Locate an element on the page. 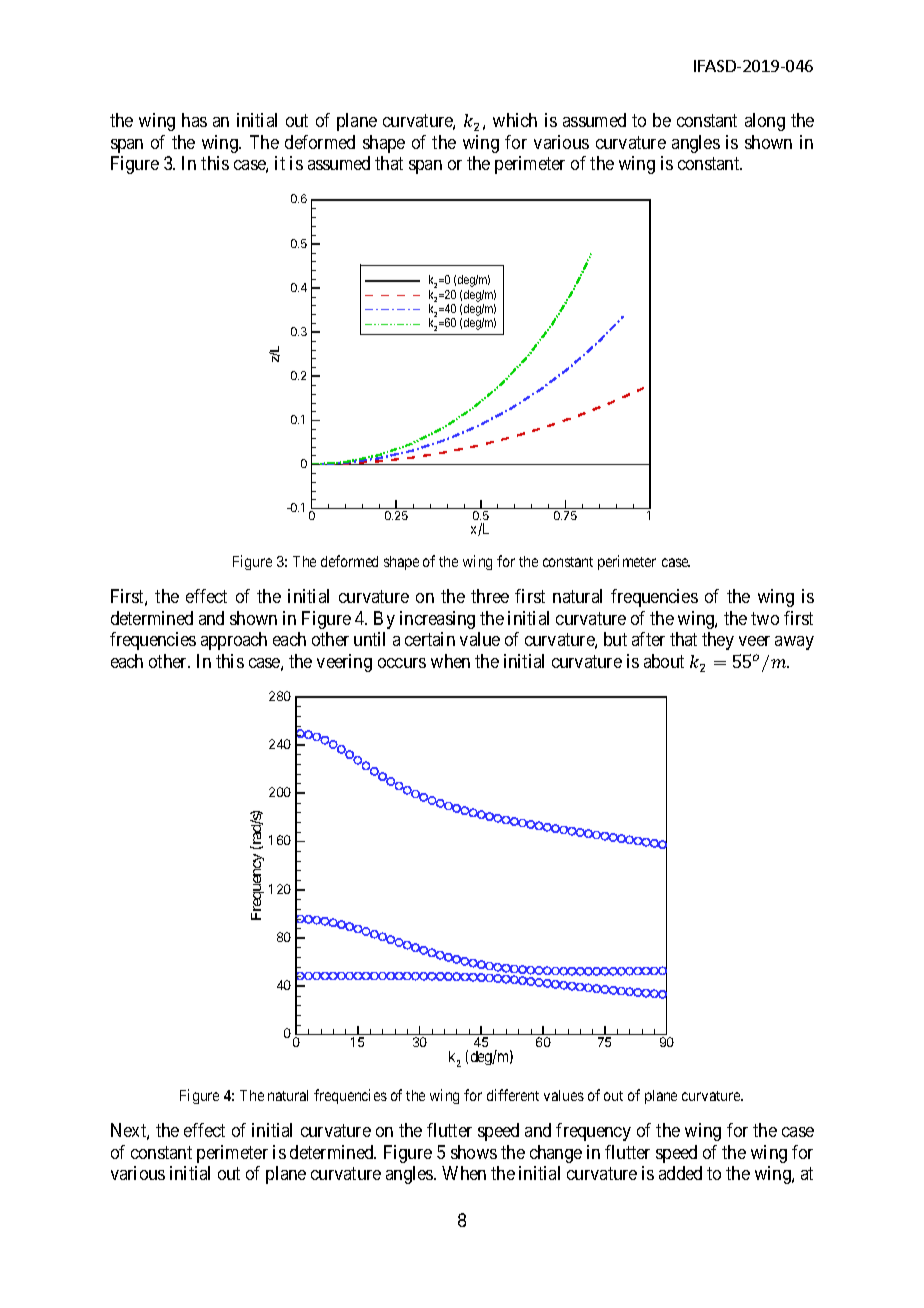  approach is located at coordinates (234, 641).
